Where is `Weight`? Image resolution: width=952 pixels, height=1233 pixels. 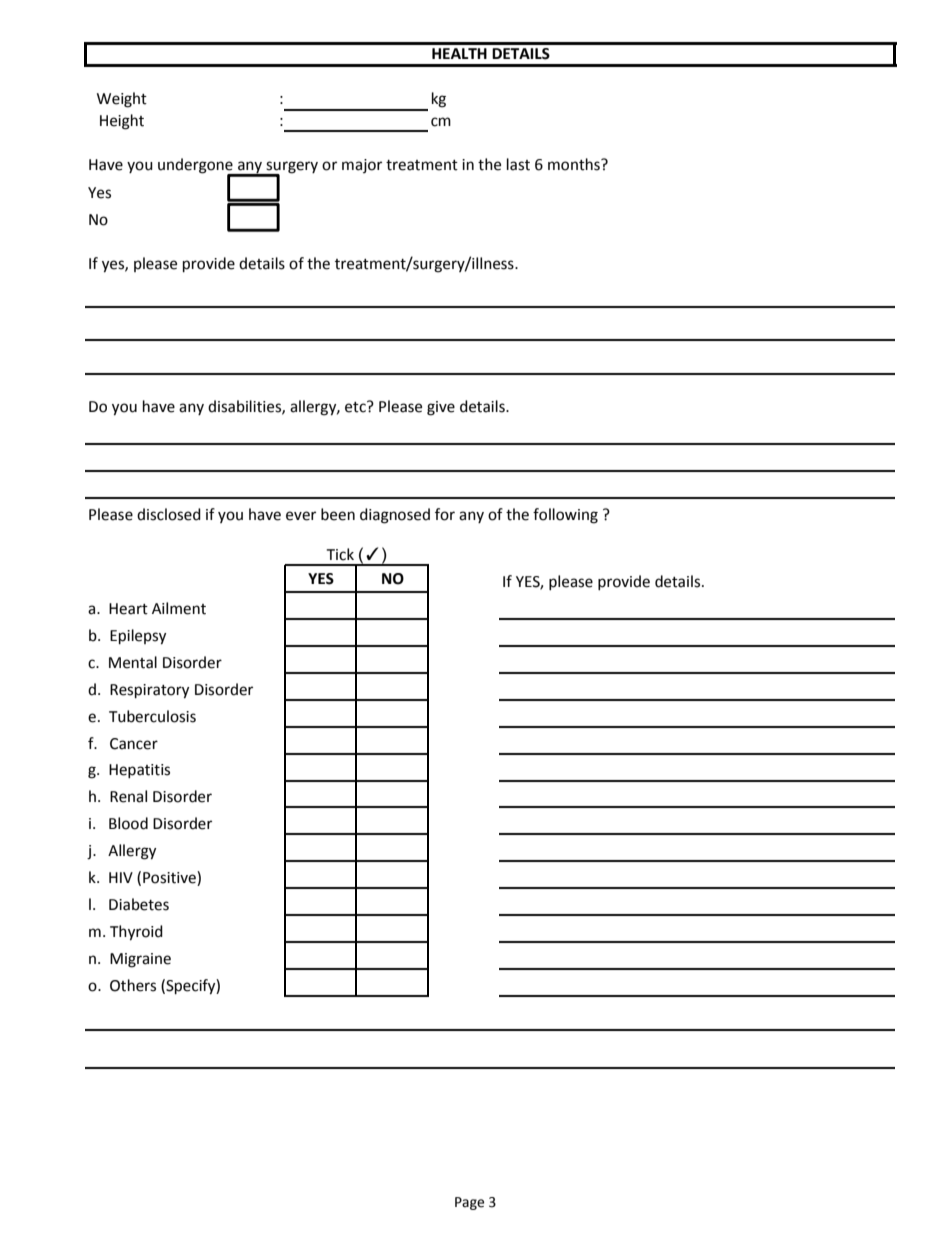 Weight is located at coordinates (122, 100).
